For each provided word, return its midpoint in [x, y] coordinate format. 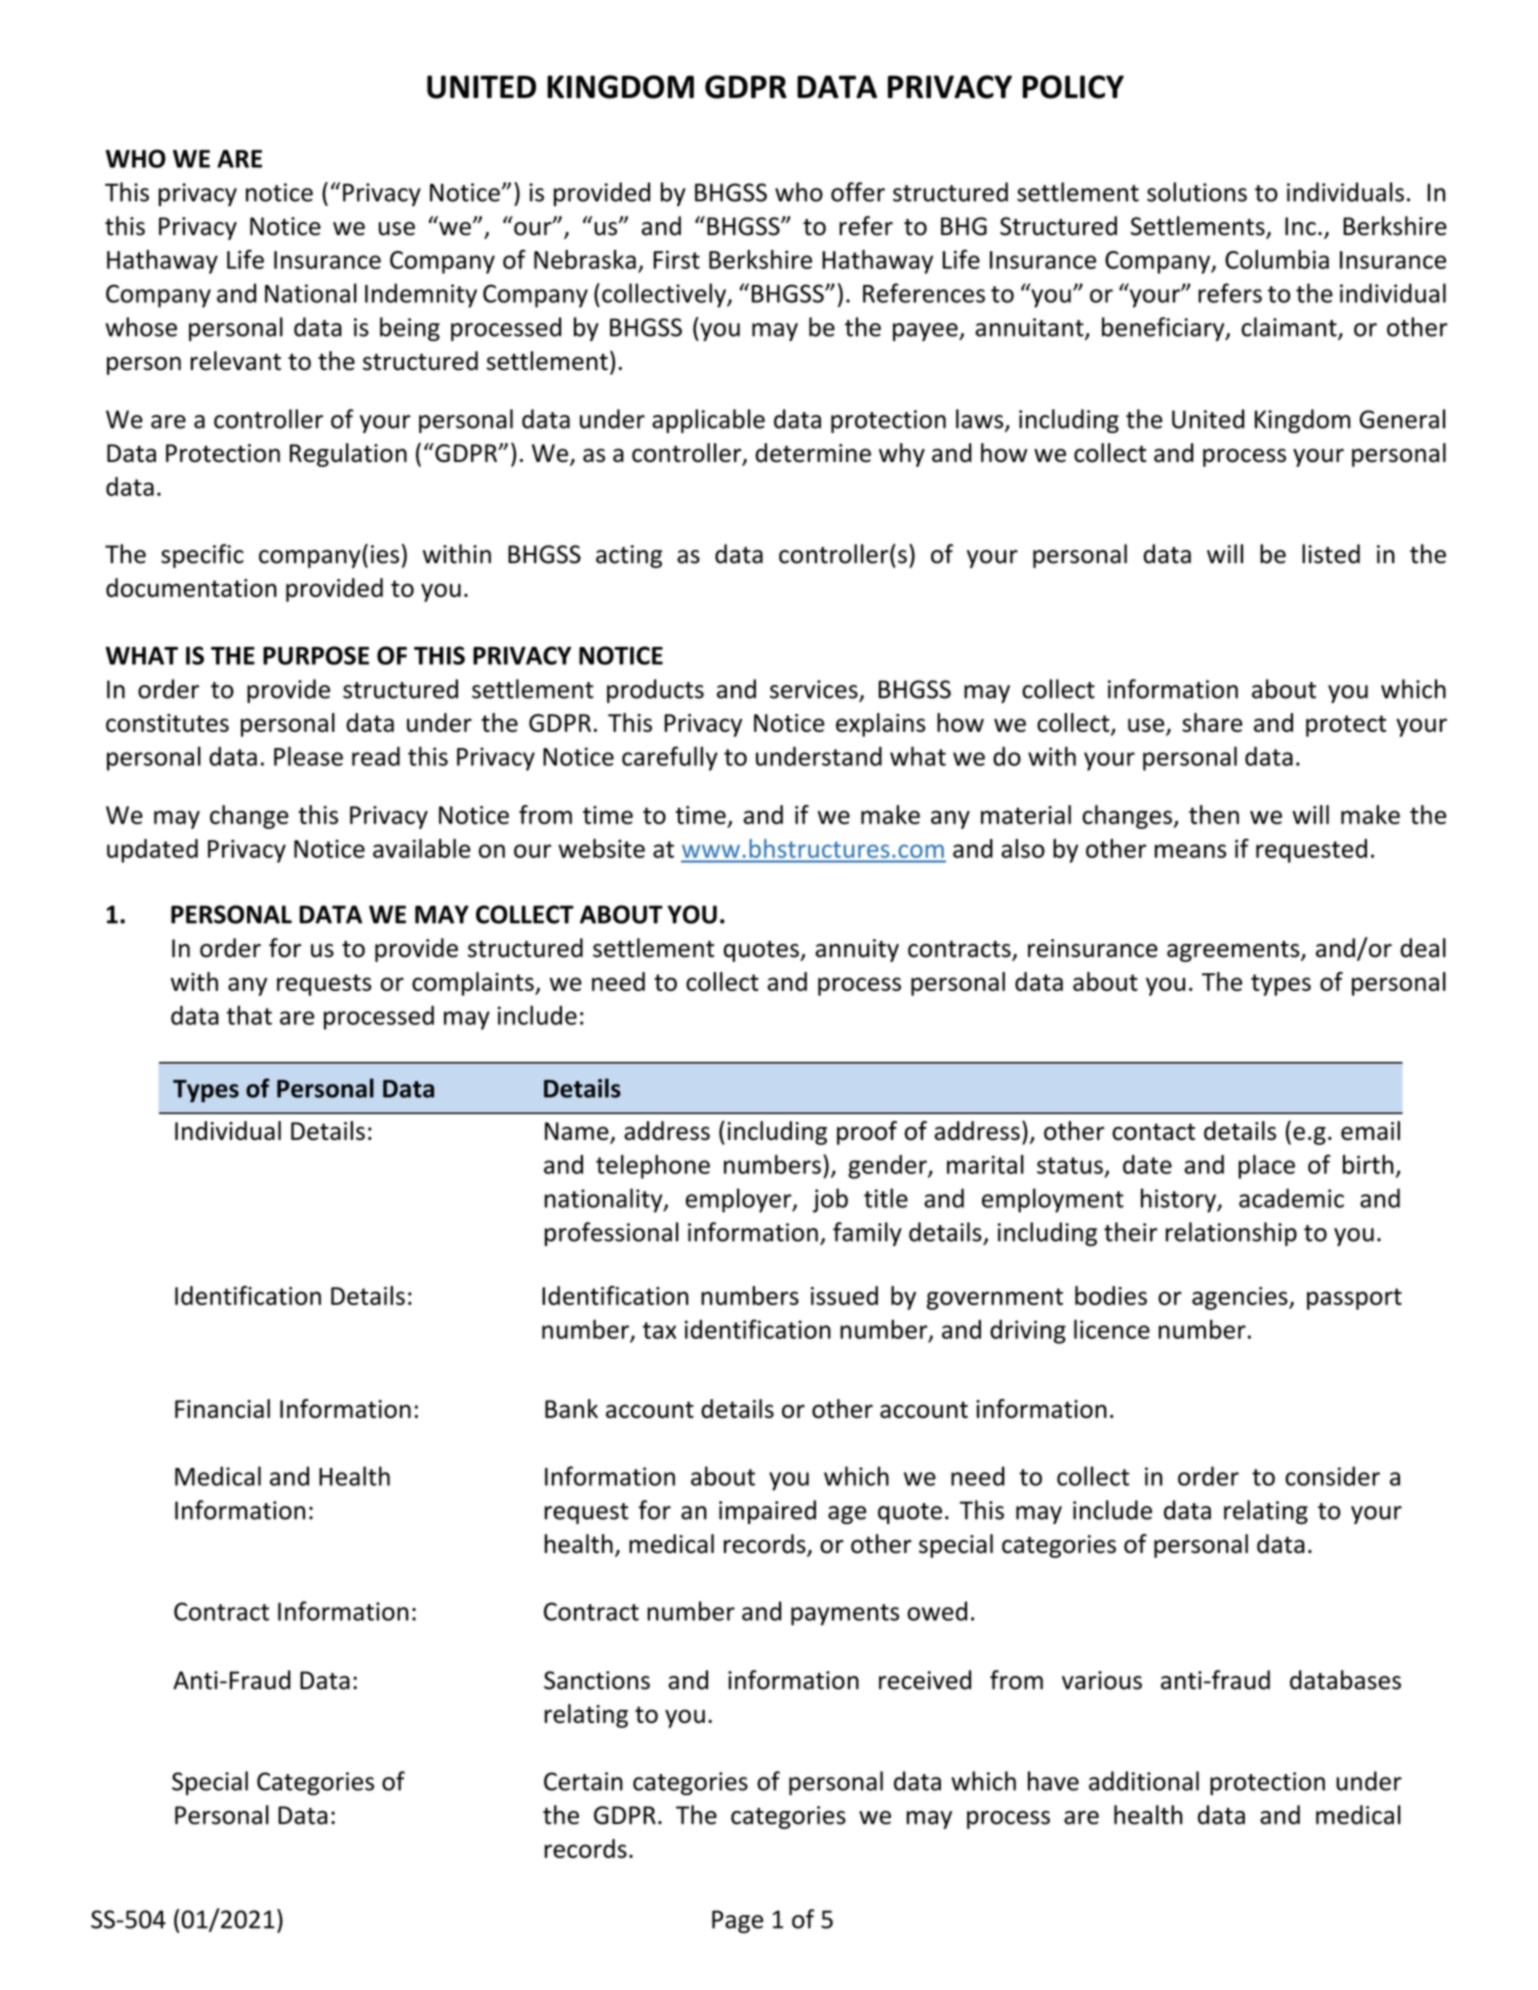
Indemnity [421, 295]
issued [844, 1295]
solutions [1197, 192]
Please [308, 756]
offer [858, 192]
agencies [1241, 1298]
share [1212, 722]
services [815, 690]
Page [737, 1921]
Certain [583, 1781]
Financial [222, 1408]
